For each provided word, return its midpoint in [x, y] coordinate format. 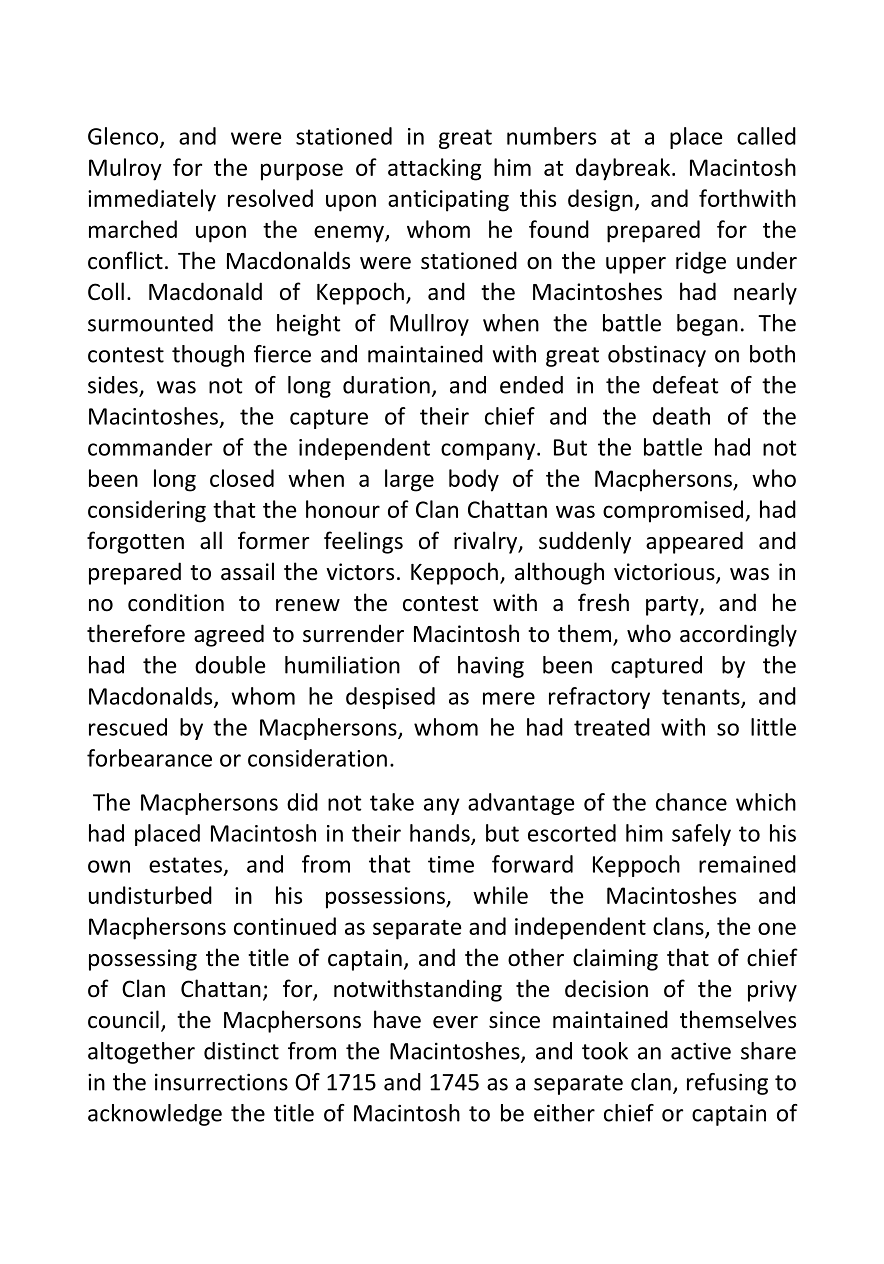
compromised [674, 511]
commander [150, 447]
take [392, 802]
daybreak [624, 169]
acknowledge [155, 1115]
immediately [152, 200]
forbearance [149, 758]
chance [691, 802]
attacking [434, 169]
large [409, 480]
